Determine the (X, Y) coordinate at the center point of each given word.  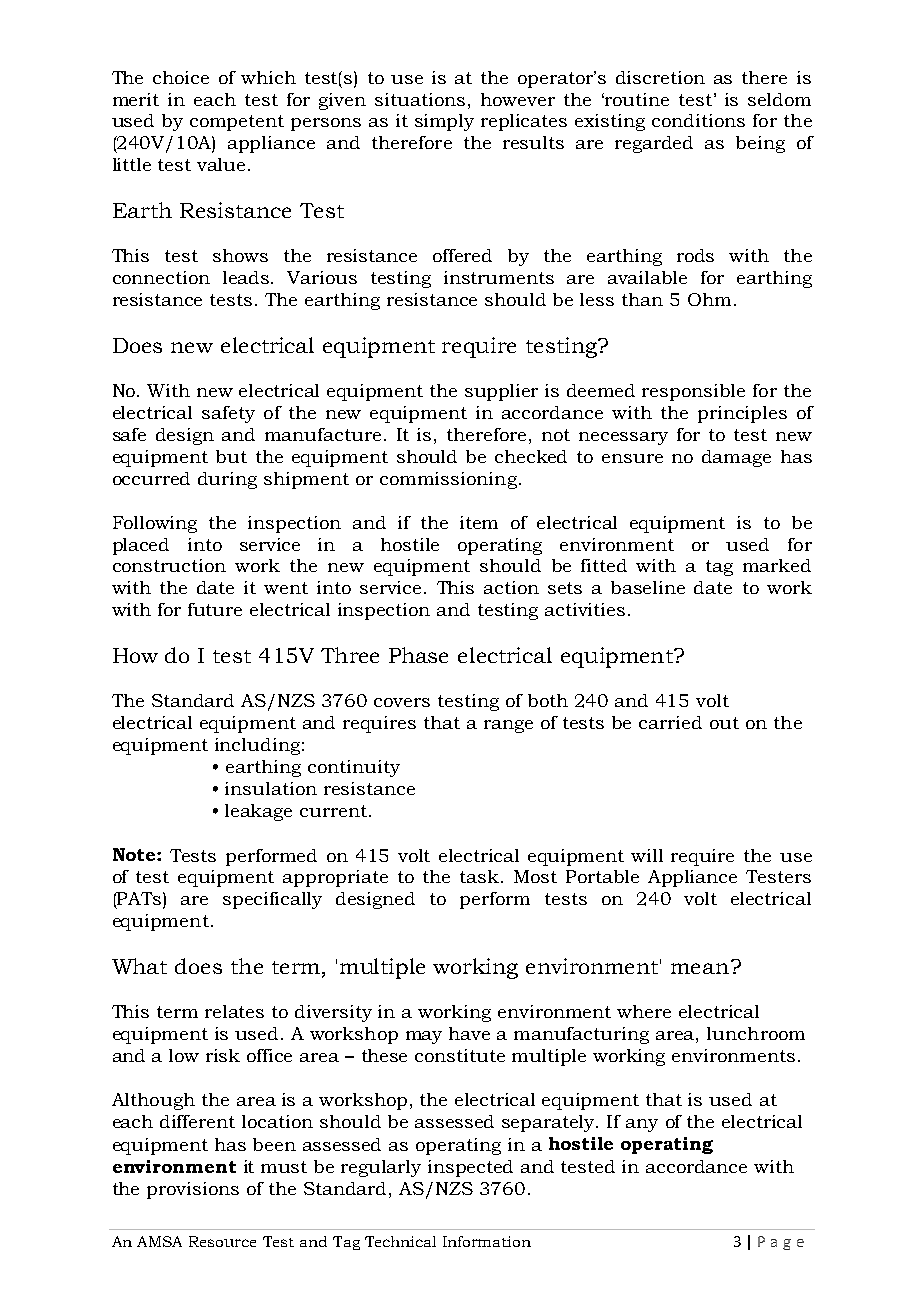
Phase (418, 655)
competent (237, 123)
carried (670, 722)
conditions (698, 120)
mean (701, 967)
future (215, 609)
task (481, 876)
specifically (272, 900)
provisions (193, 1190)
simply (444, 122)
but (231, 456)
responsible (693, 392)
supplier (501, 392)
